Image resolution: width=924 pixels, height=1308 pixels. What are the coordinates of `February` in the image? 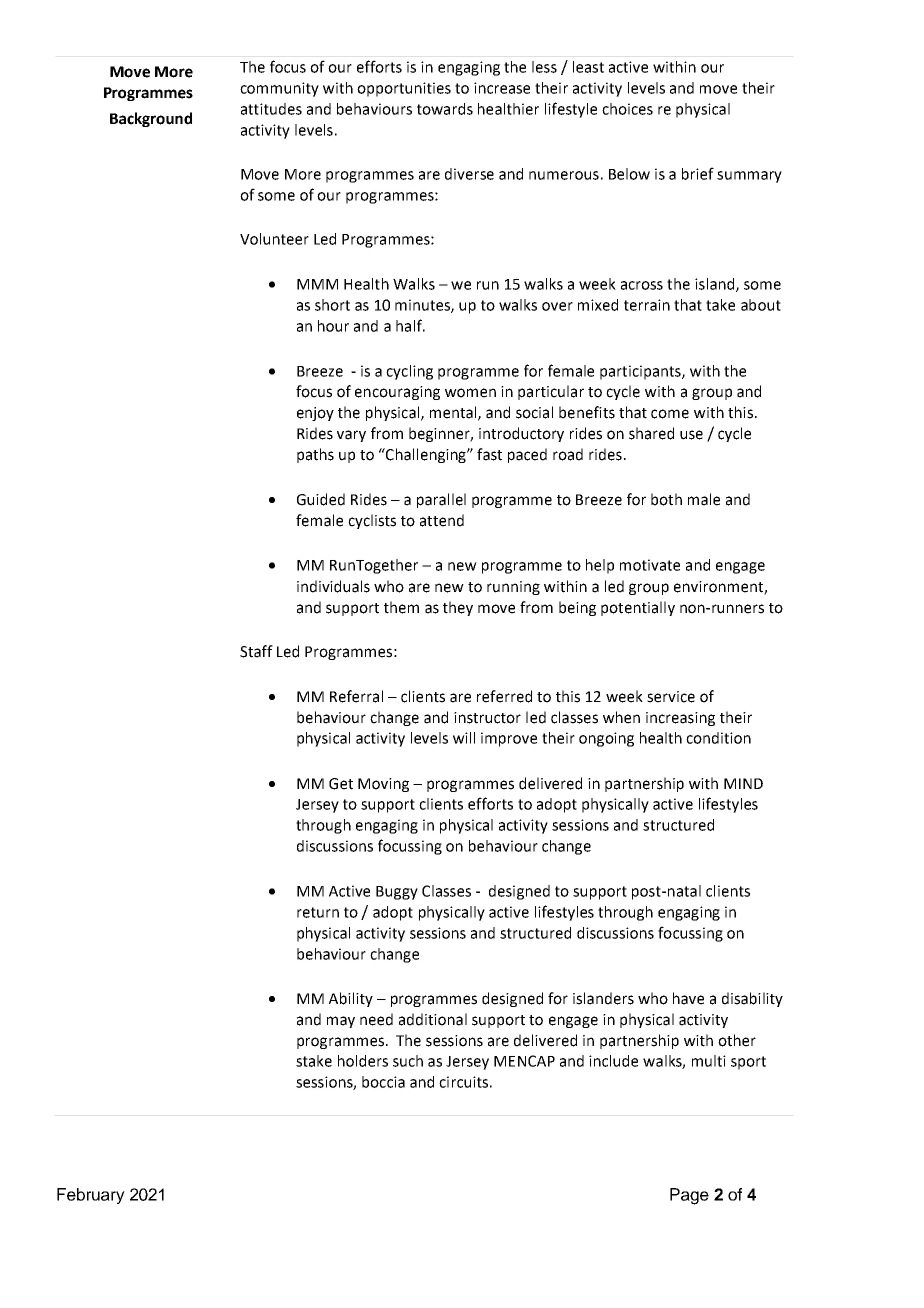 It's located at (91, 1196).
